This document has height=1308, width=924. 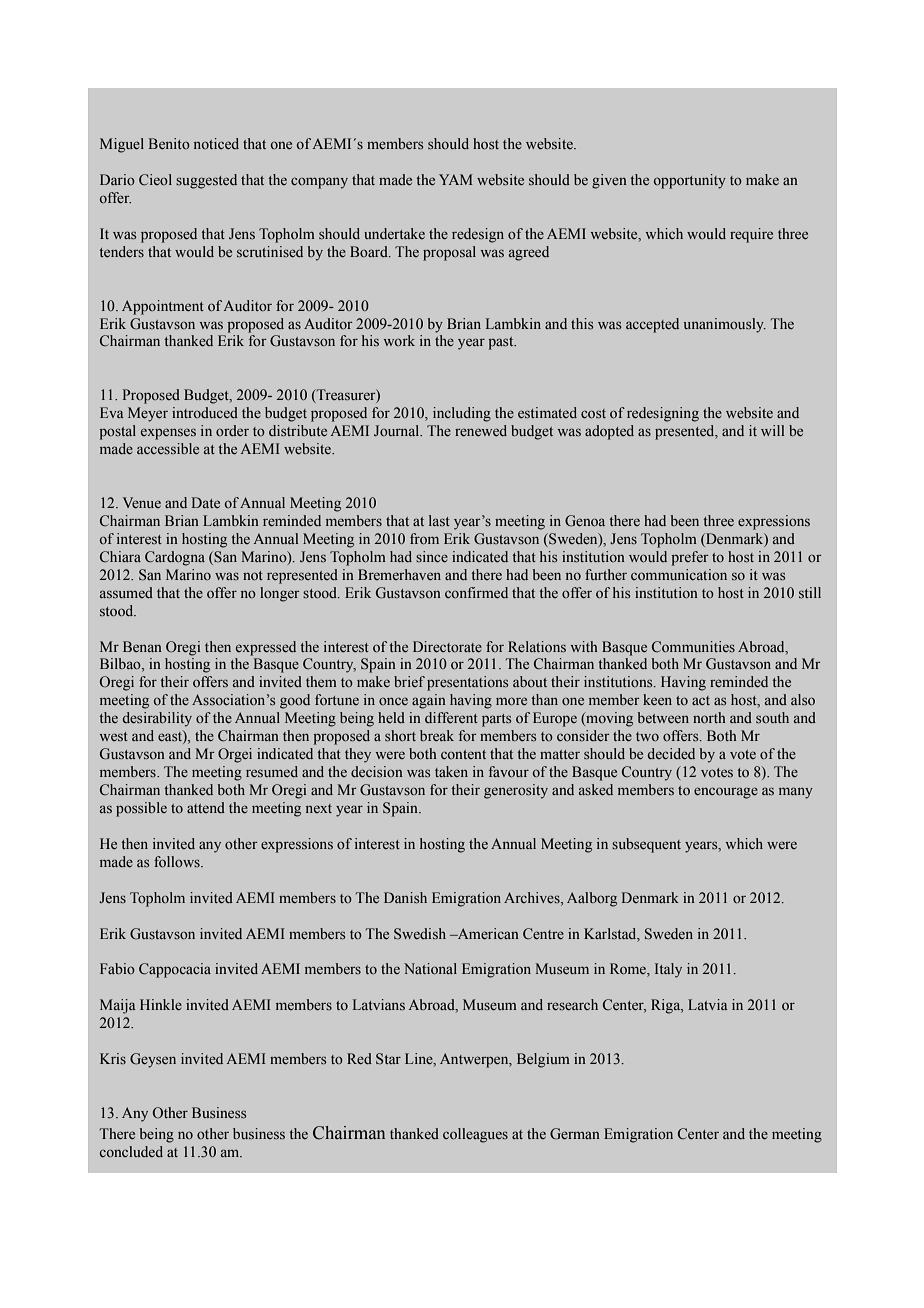 What do you see at coordinates (575, 1134) in the document?
I see `German` at bounding box center [575, 1134].
